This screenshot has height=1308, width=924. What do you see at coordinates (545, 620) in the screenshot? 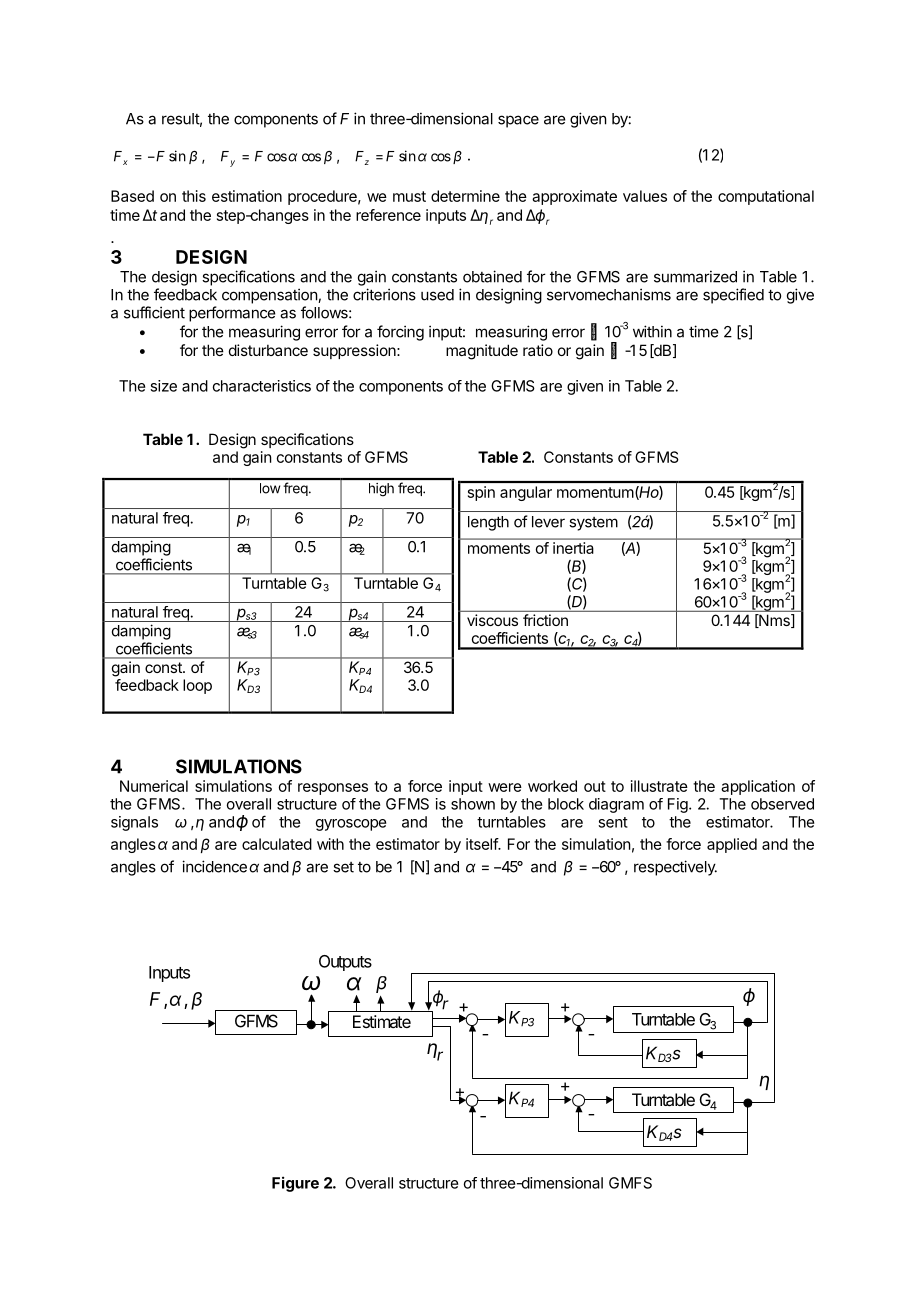
I see `friction` at bounding box center [545, 620].
